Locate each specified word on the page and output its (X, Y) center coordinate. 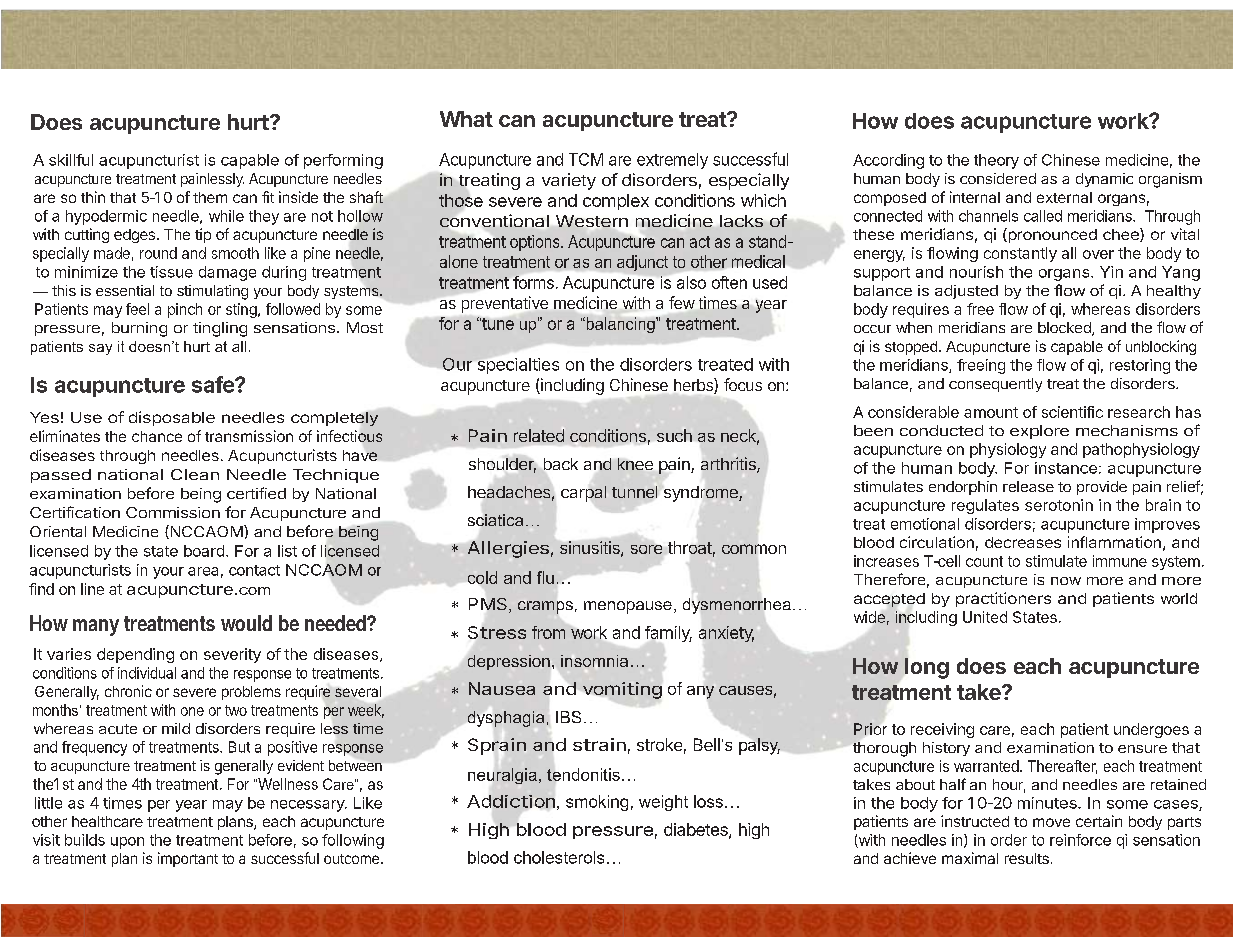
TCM (586, 159)
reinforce (1080, 840)
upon (127, 843)
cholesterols (559, 857)
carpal (583, 494)
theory (996, 161)
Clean (195, 474)
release (1028, 486)
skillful (71, 160)
